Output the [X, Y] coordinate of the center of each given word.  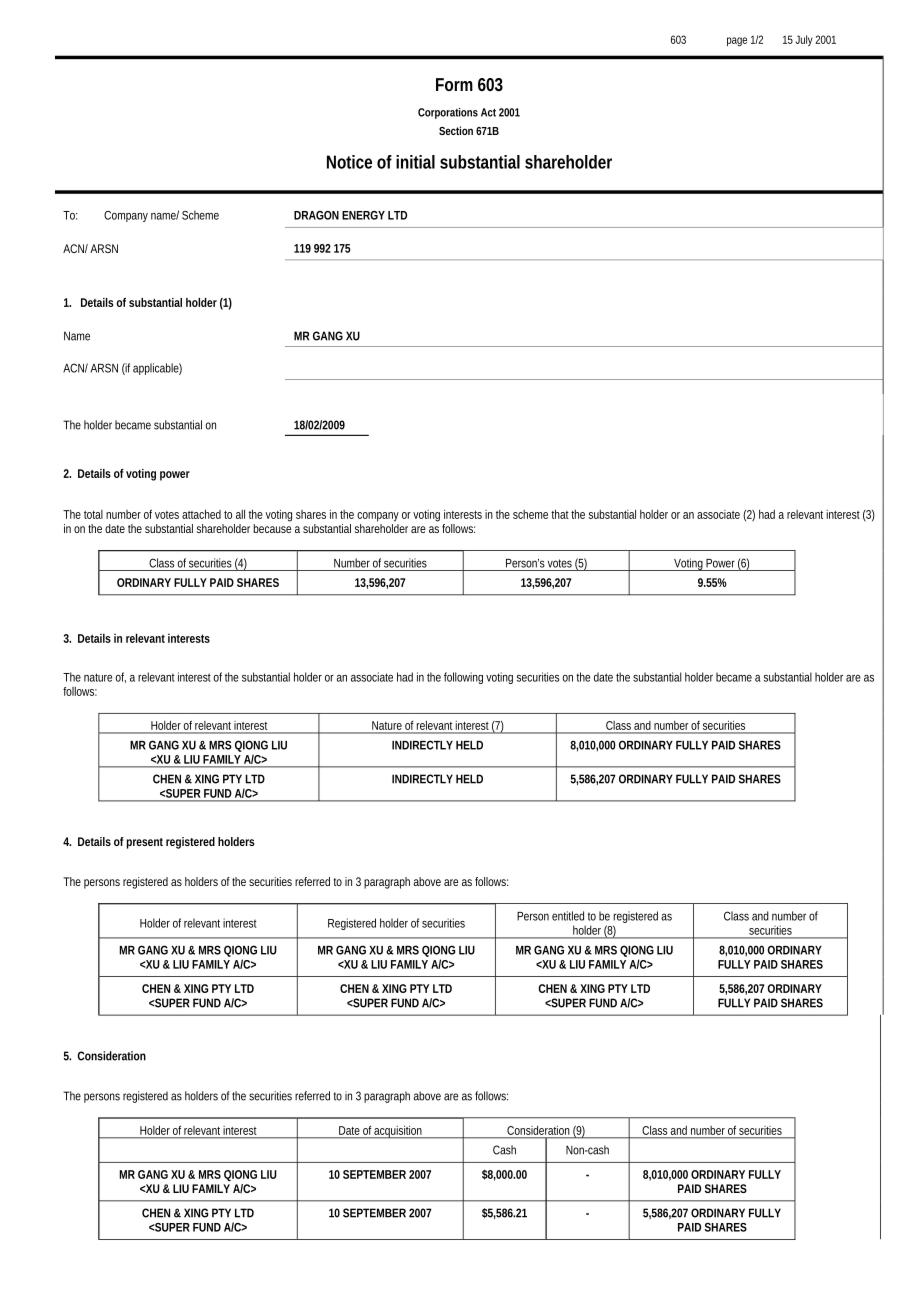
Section [456, 130]
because [272, 528]
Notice [349, 162]
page [737, 41]
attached [201, 514]
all [240, 514]
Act [488, 112]
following [463, 678]
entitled [568, 916]
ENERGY [363, 215]
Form [454, 84]
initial [415, 162]
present [145, 843]
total [93, 514]
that [561, 514]
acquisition [398, 1132]
